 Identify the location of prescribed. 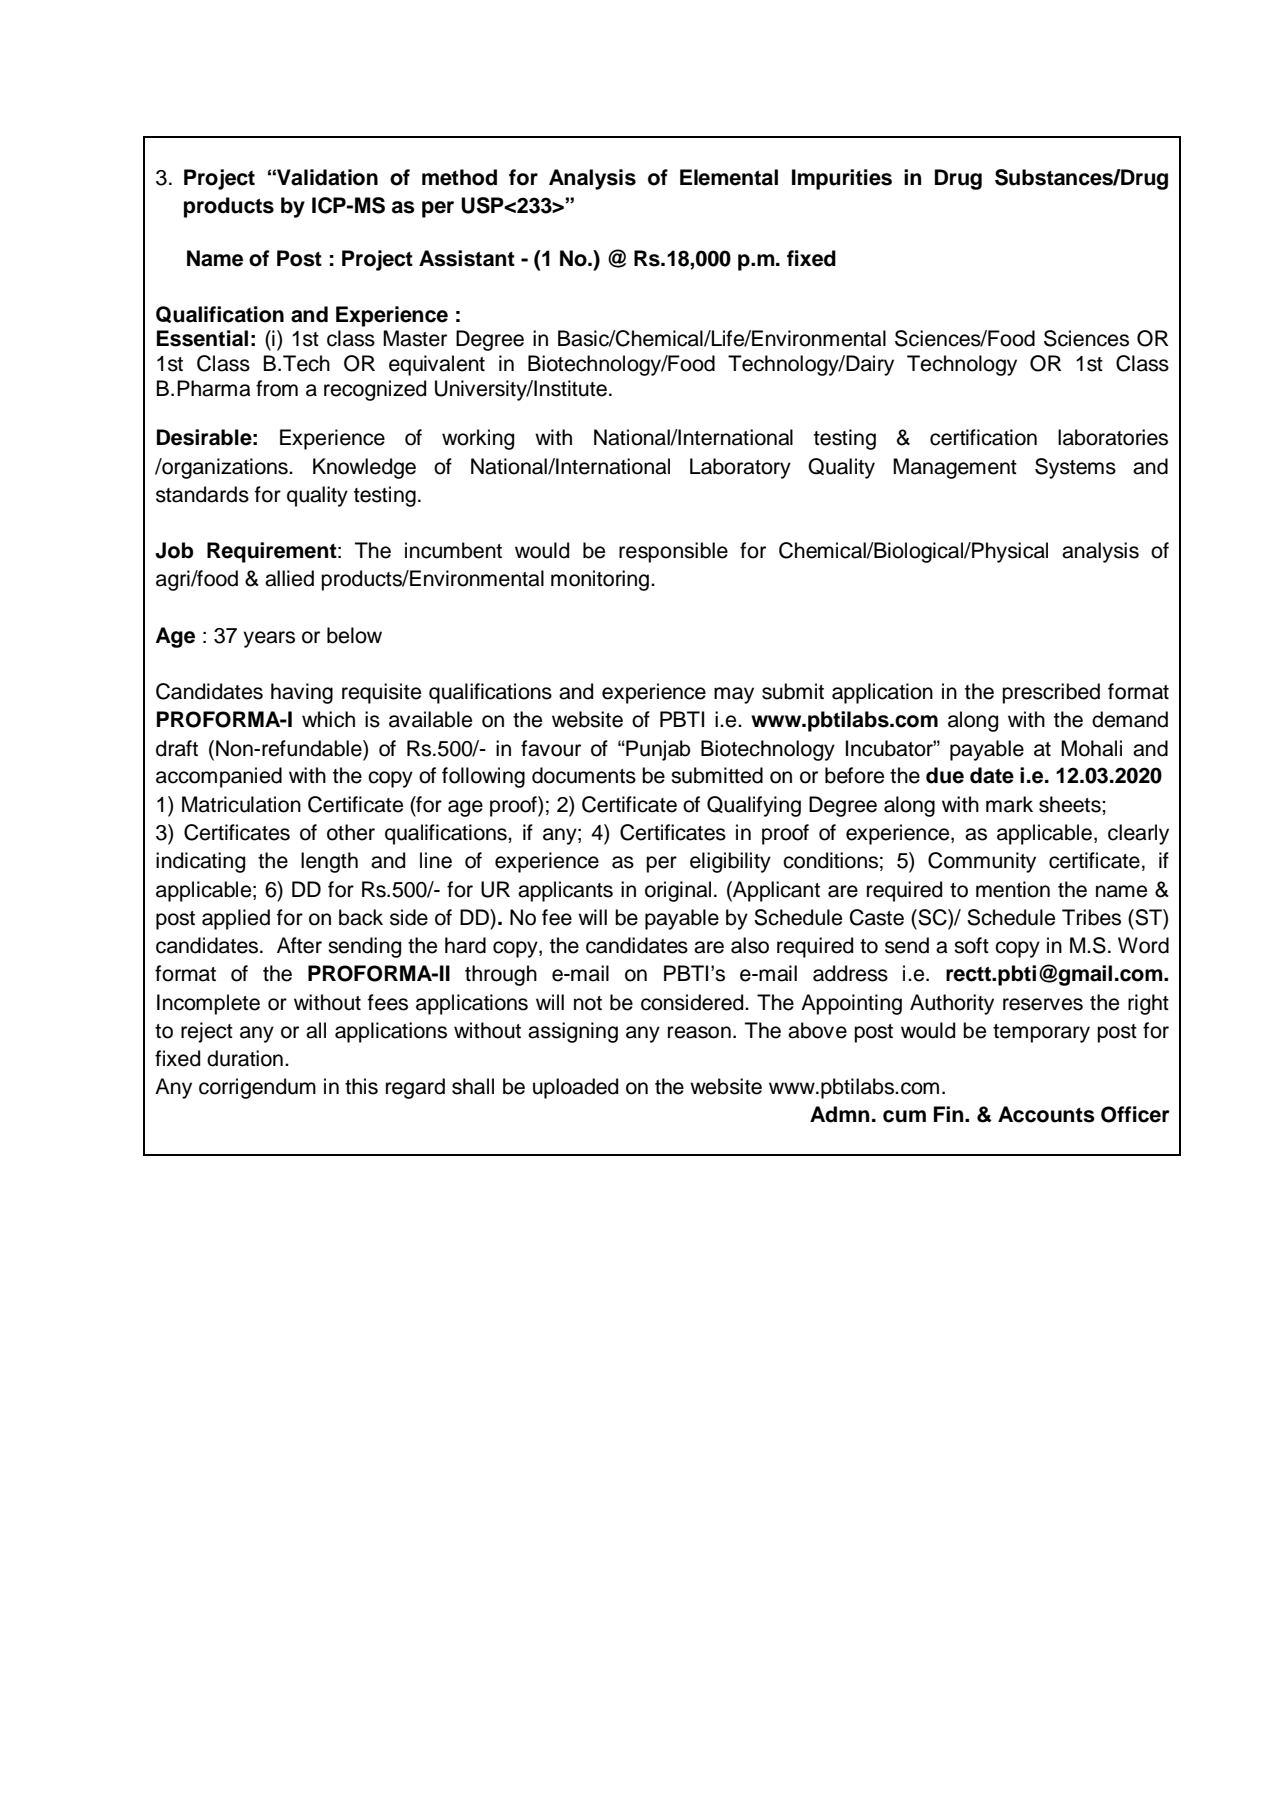
(1051, 693).
